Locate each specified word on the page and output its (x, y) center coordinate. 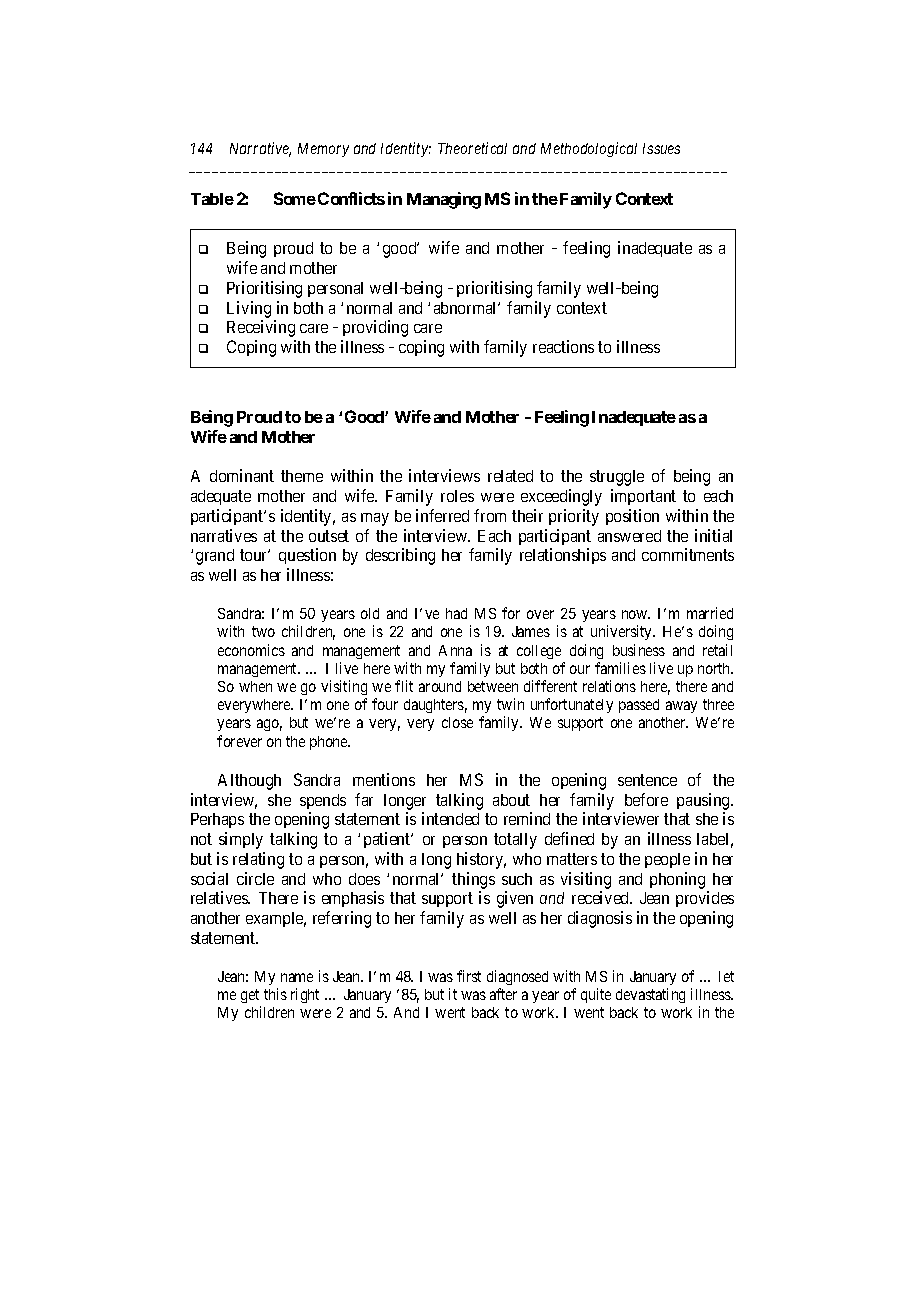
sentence (647, 780)
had (456, 613)
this (275, 994)
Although (249, 782)
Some (295, 198)
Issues (661, 148)
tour (255, 555)
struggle (617, 478)
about (511, 800)
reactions (563, 346)
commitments (688, 554)
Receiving (261, 328)
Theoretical (472, 148)
